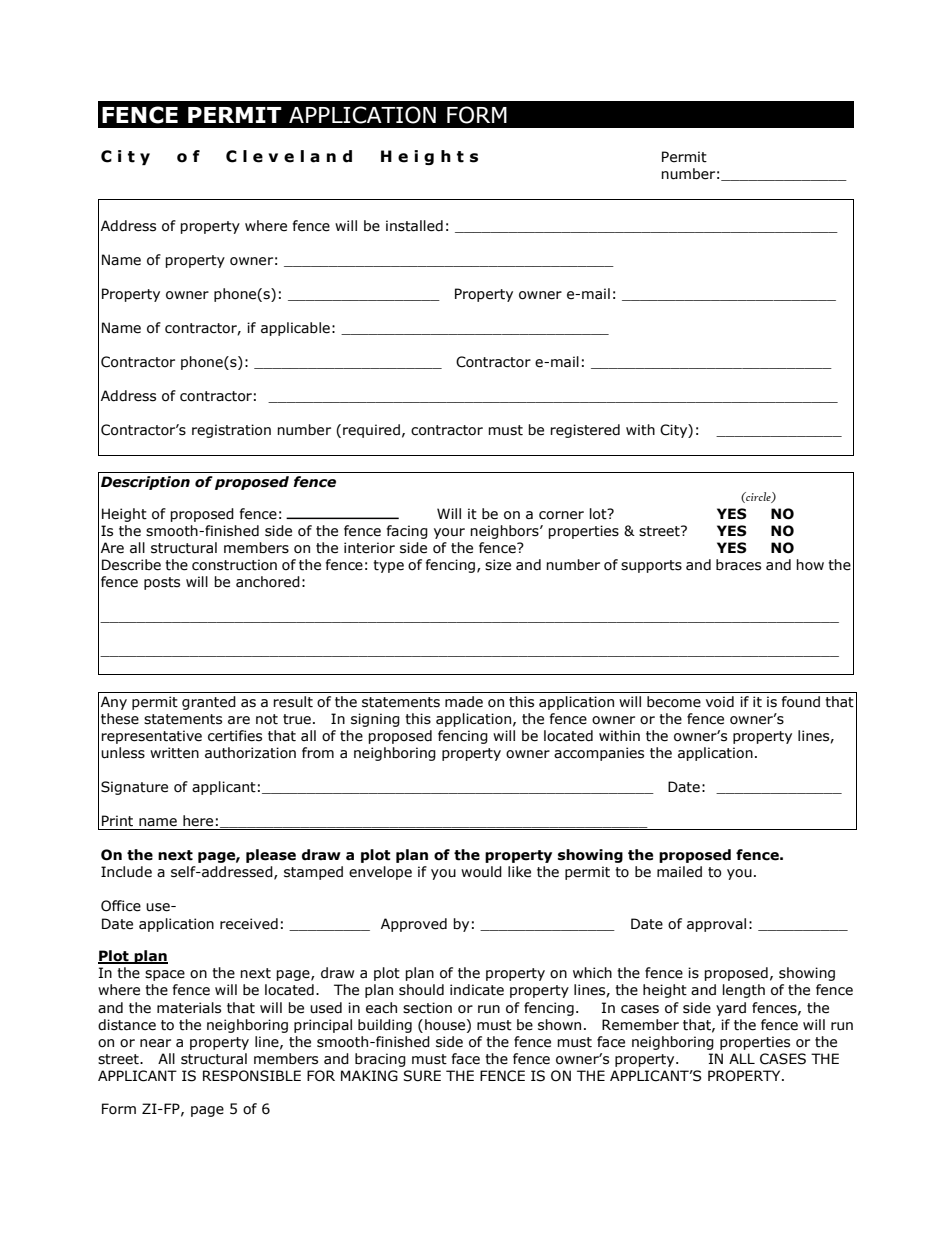 This image has height=1233, width=952. What do you see at coordinates (738, 565) in the image?
I see `braces` at bounding box center [738, 565].
